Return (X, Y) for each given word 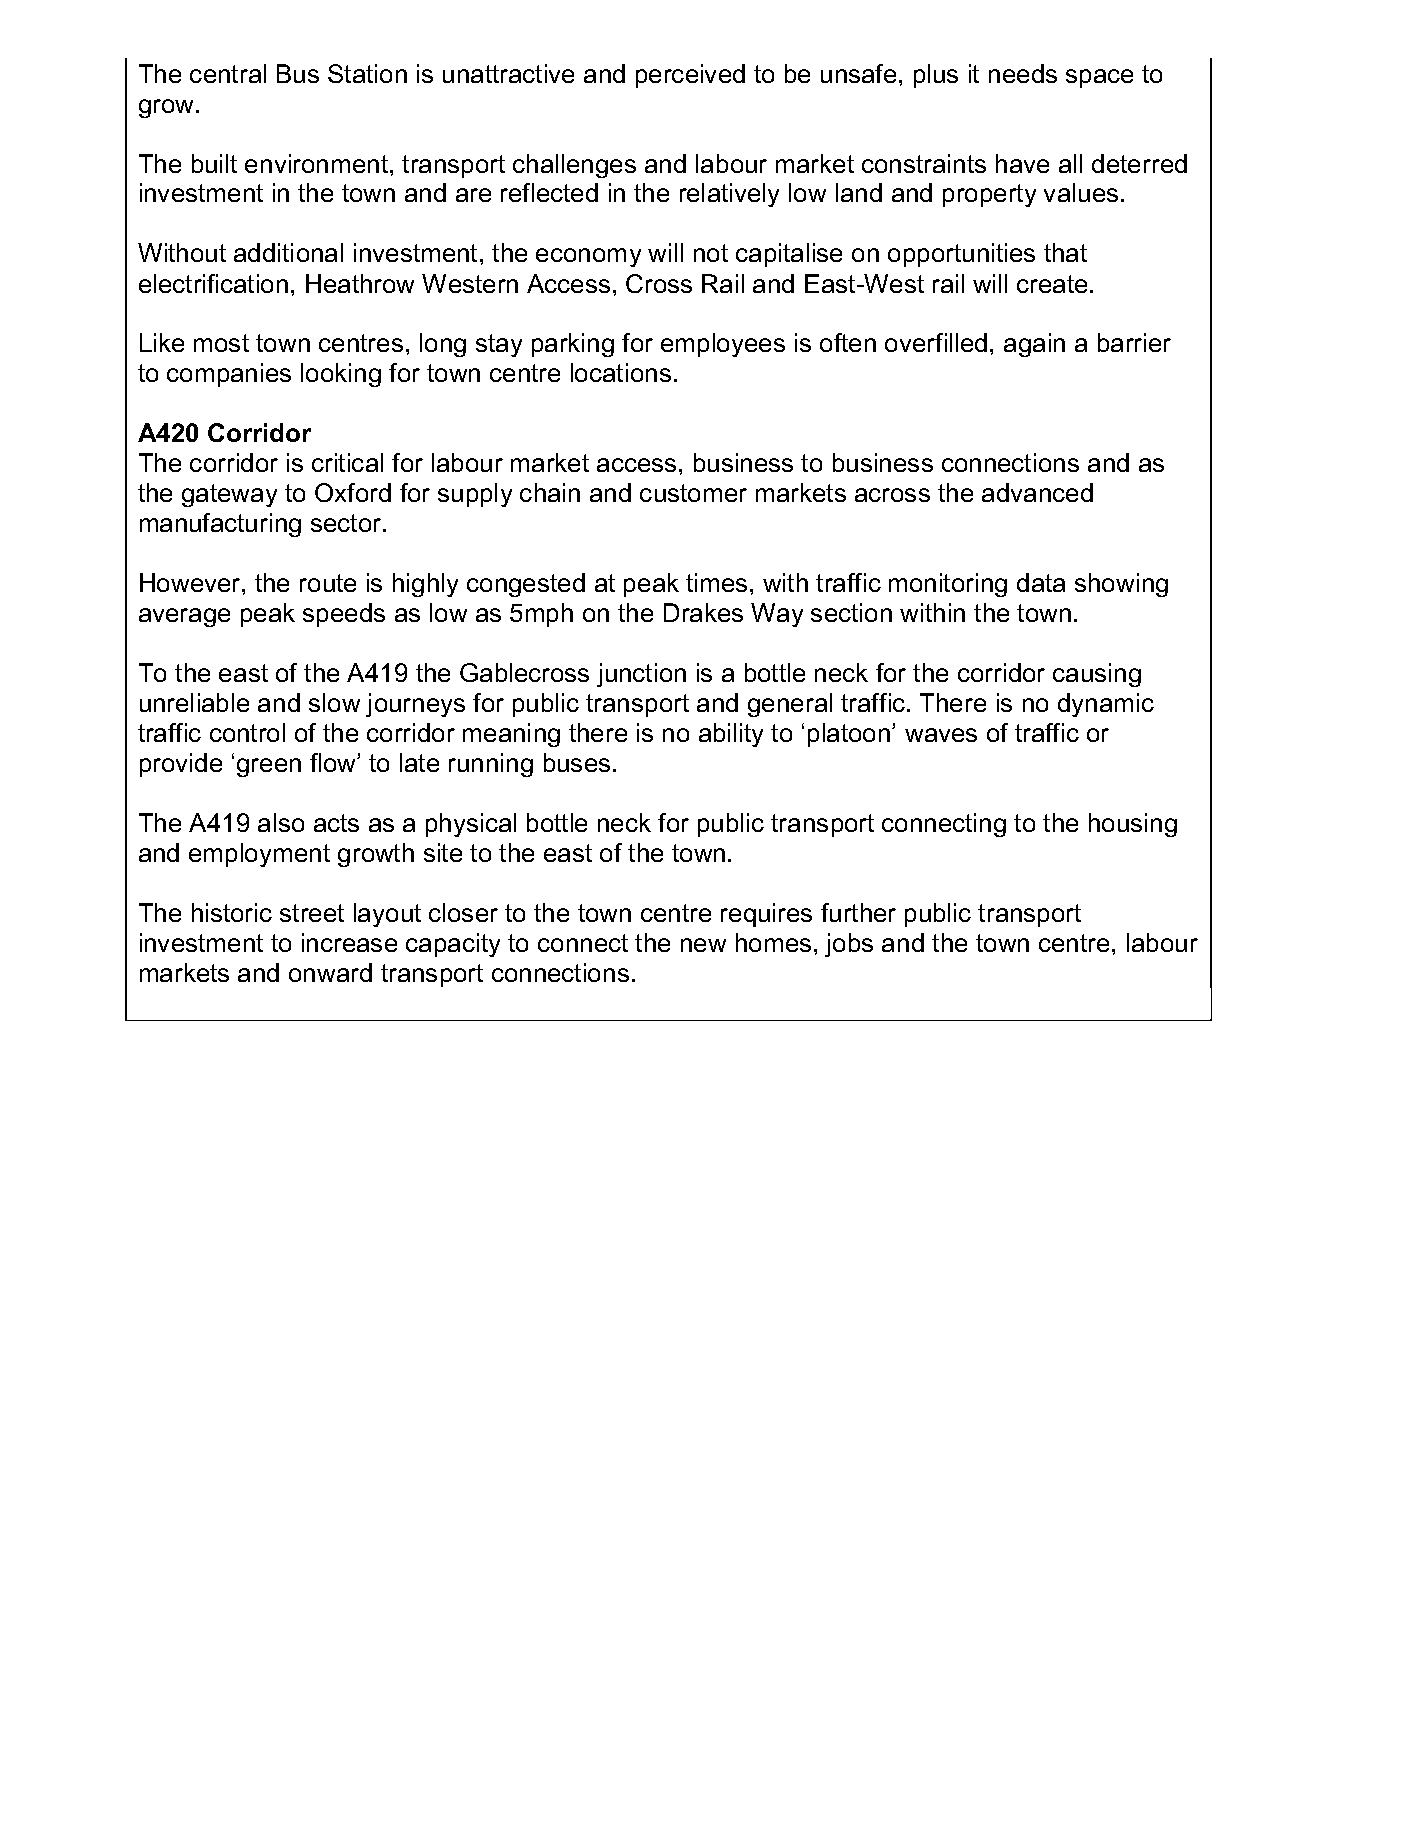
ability (731, 735)
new (703, 945)
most (221, 343)
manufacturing (220, 525)
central (228, 73)
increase (349, 942)
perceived (690, 76)
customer (693, 493)
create (1052, 284)
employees (723, 345)
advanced (1037, 492)
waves (941, 735)
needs (1023, 73)
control (247, 732)
